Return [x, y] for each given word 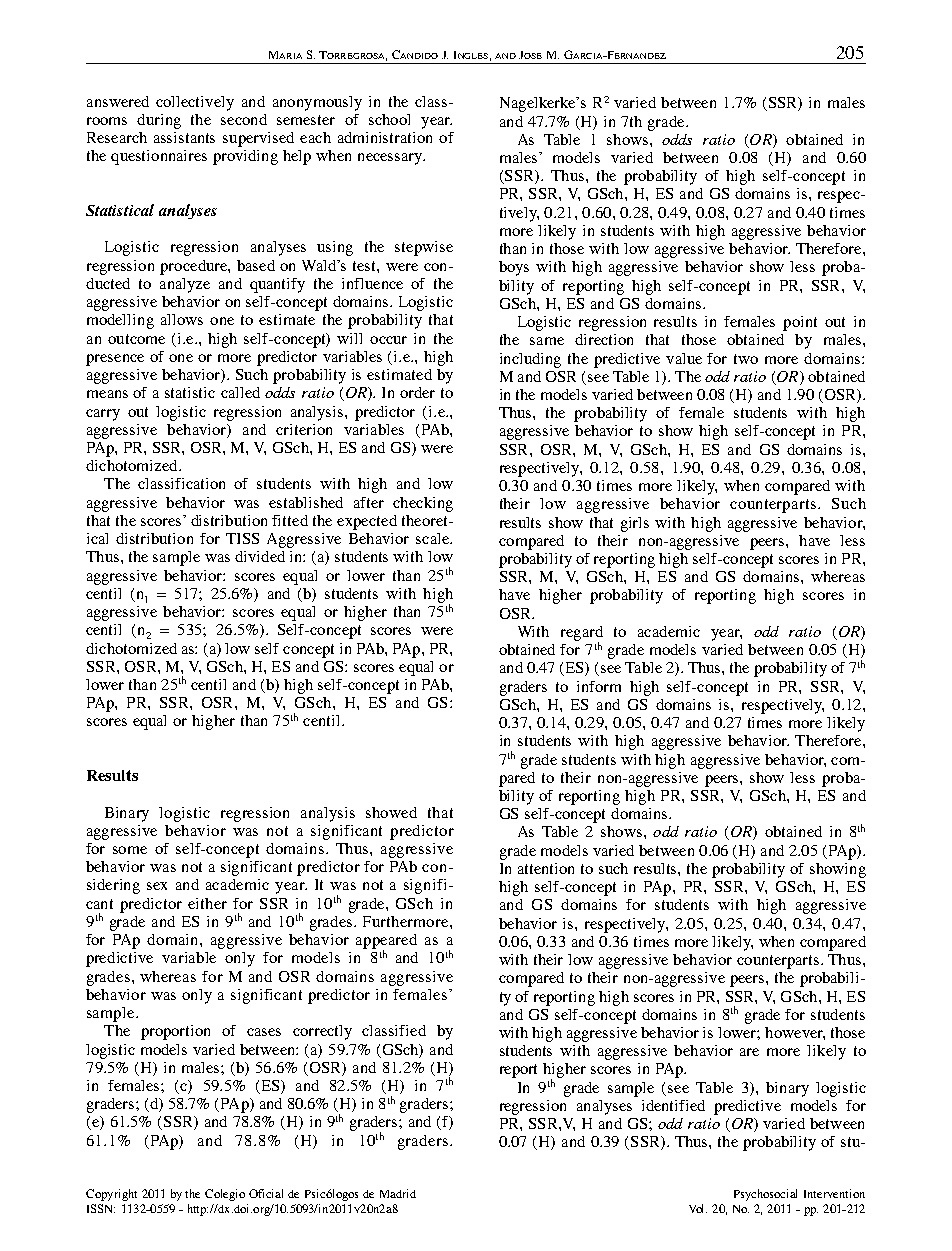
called [240, 392]
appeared [386, 942]
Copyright [111, 1195]
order [417, 392]
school [389, 119]
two [746, 359]
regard [582, 634]
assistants [184, 137]
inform [599, 686]
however [795, 1033]
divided [260, 556]
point [800, 323]
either [207, 903]
